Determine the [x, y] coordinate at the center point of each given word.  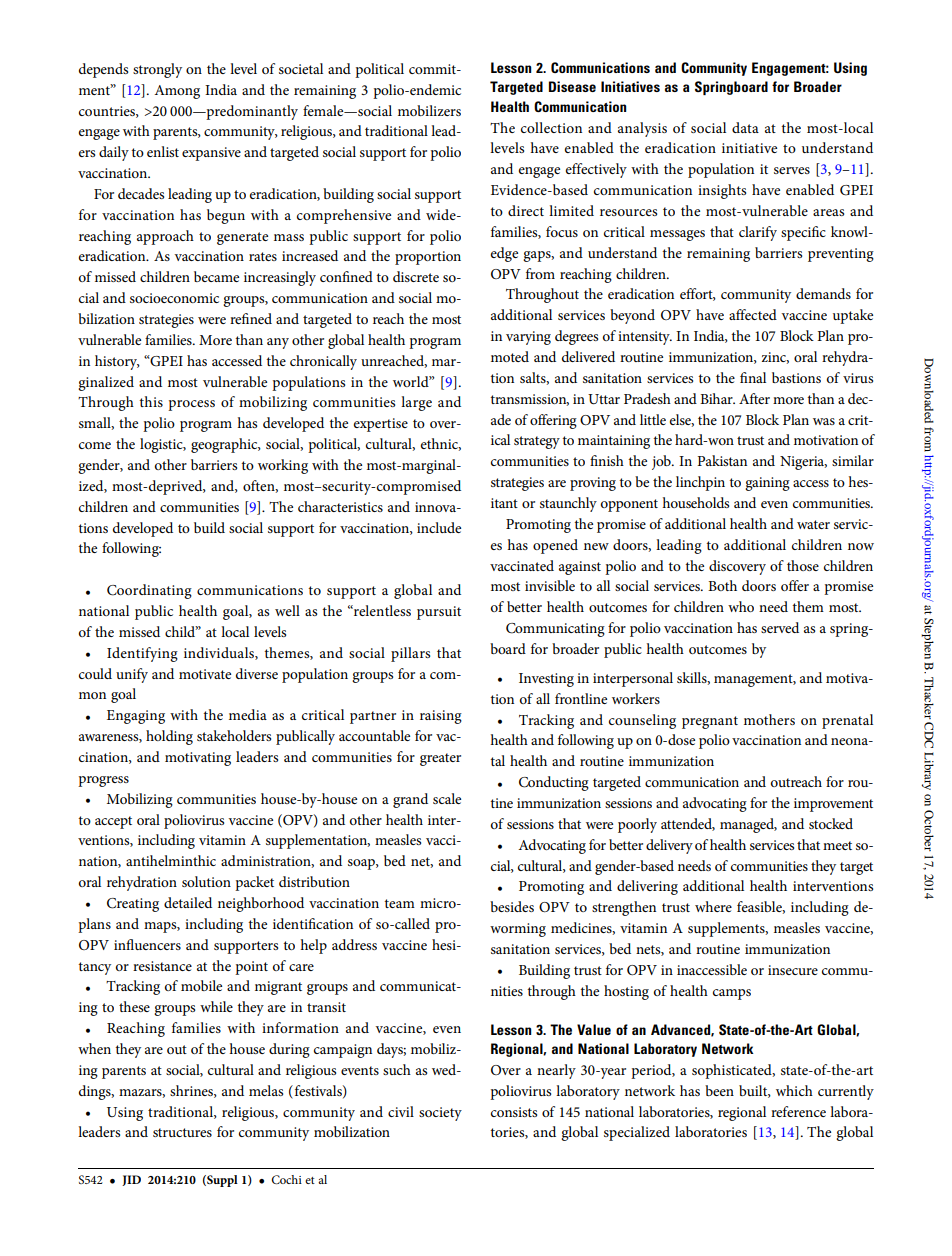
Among [177, 92]
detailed [188, 902]
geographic [225, 445]
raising [441, 717]
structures [182, 1132]
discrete [416, 276]
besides [512, 906]
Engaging [136, 717]
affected [753, 314]
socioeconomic [174, 298]
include [439, 527]
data [745, 127]
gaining [767, 484]
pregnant [710, 722]
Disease [572, 86]
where [713, 906]
